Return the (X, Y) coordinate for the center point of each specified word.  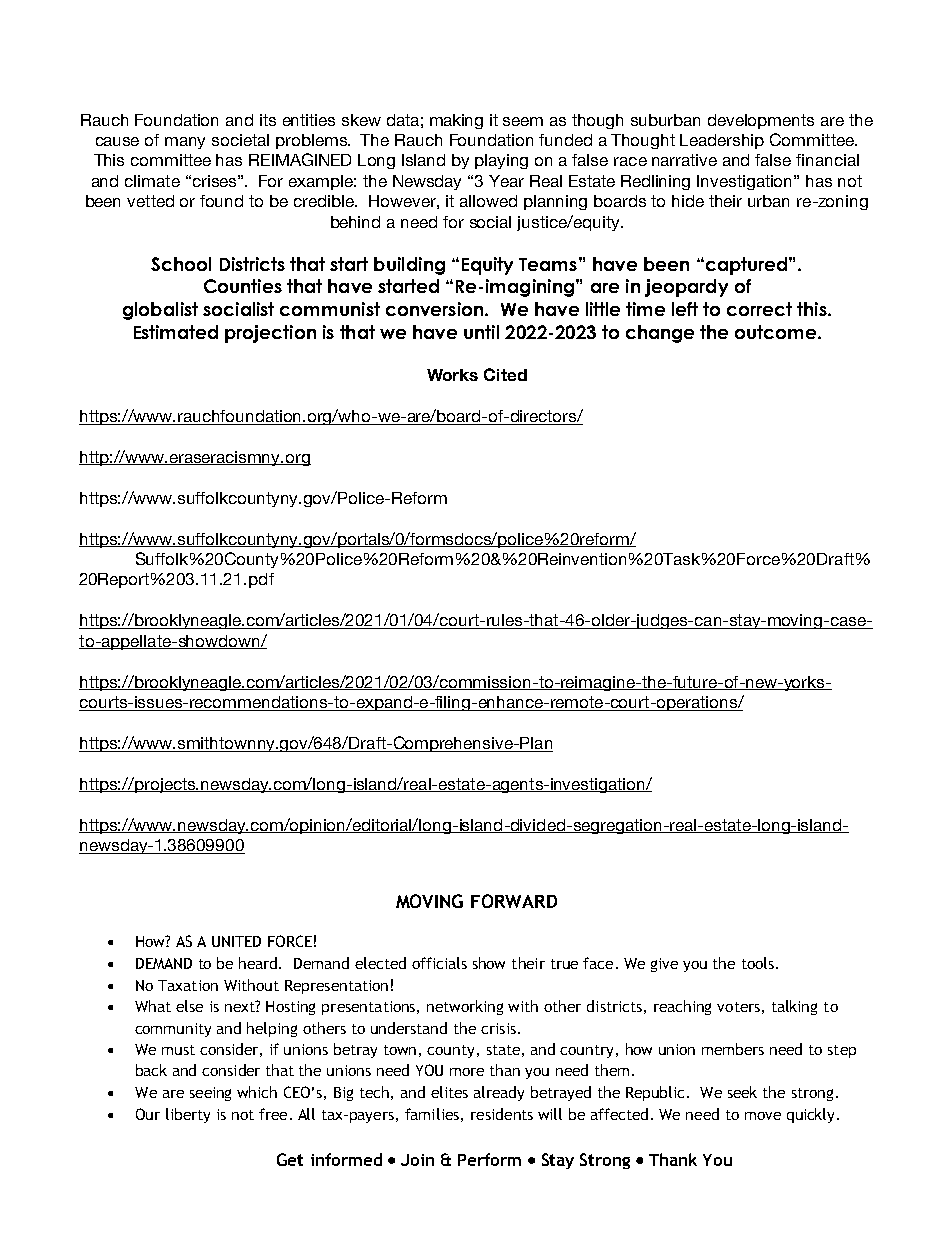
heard (259, 963)
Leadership (722, 141)
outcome (777, 332)
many (185, 143)
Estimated (176, 332)
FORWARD (514, 901)
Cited (505, 374)
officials (439, 963)
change (660, 334)
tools (758, 963)
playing (501, 161)
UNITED (236, 941)
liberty (188, 1115)
